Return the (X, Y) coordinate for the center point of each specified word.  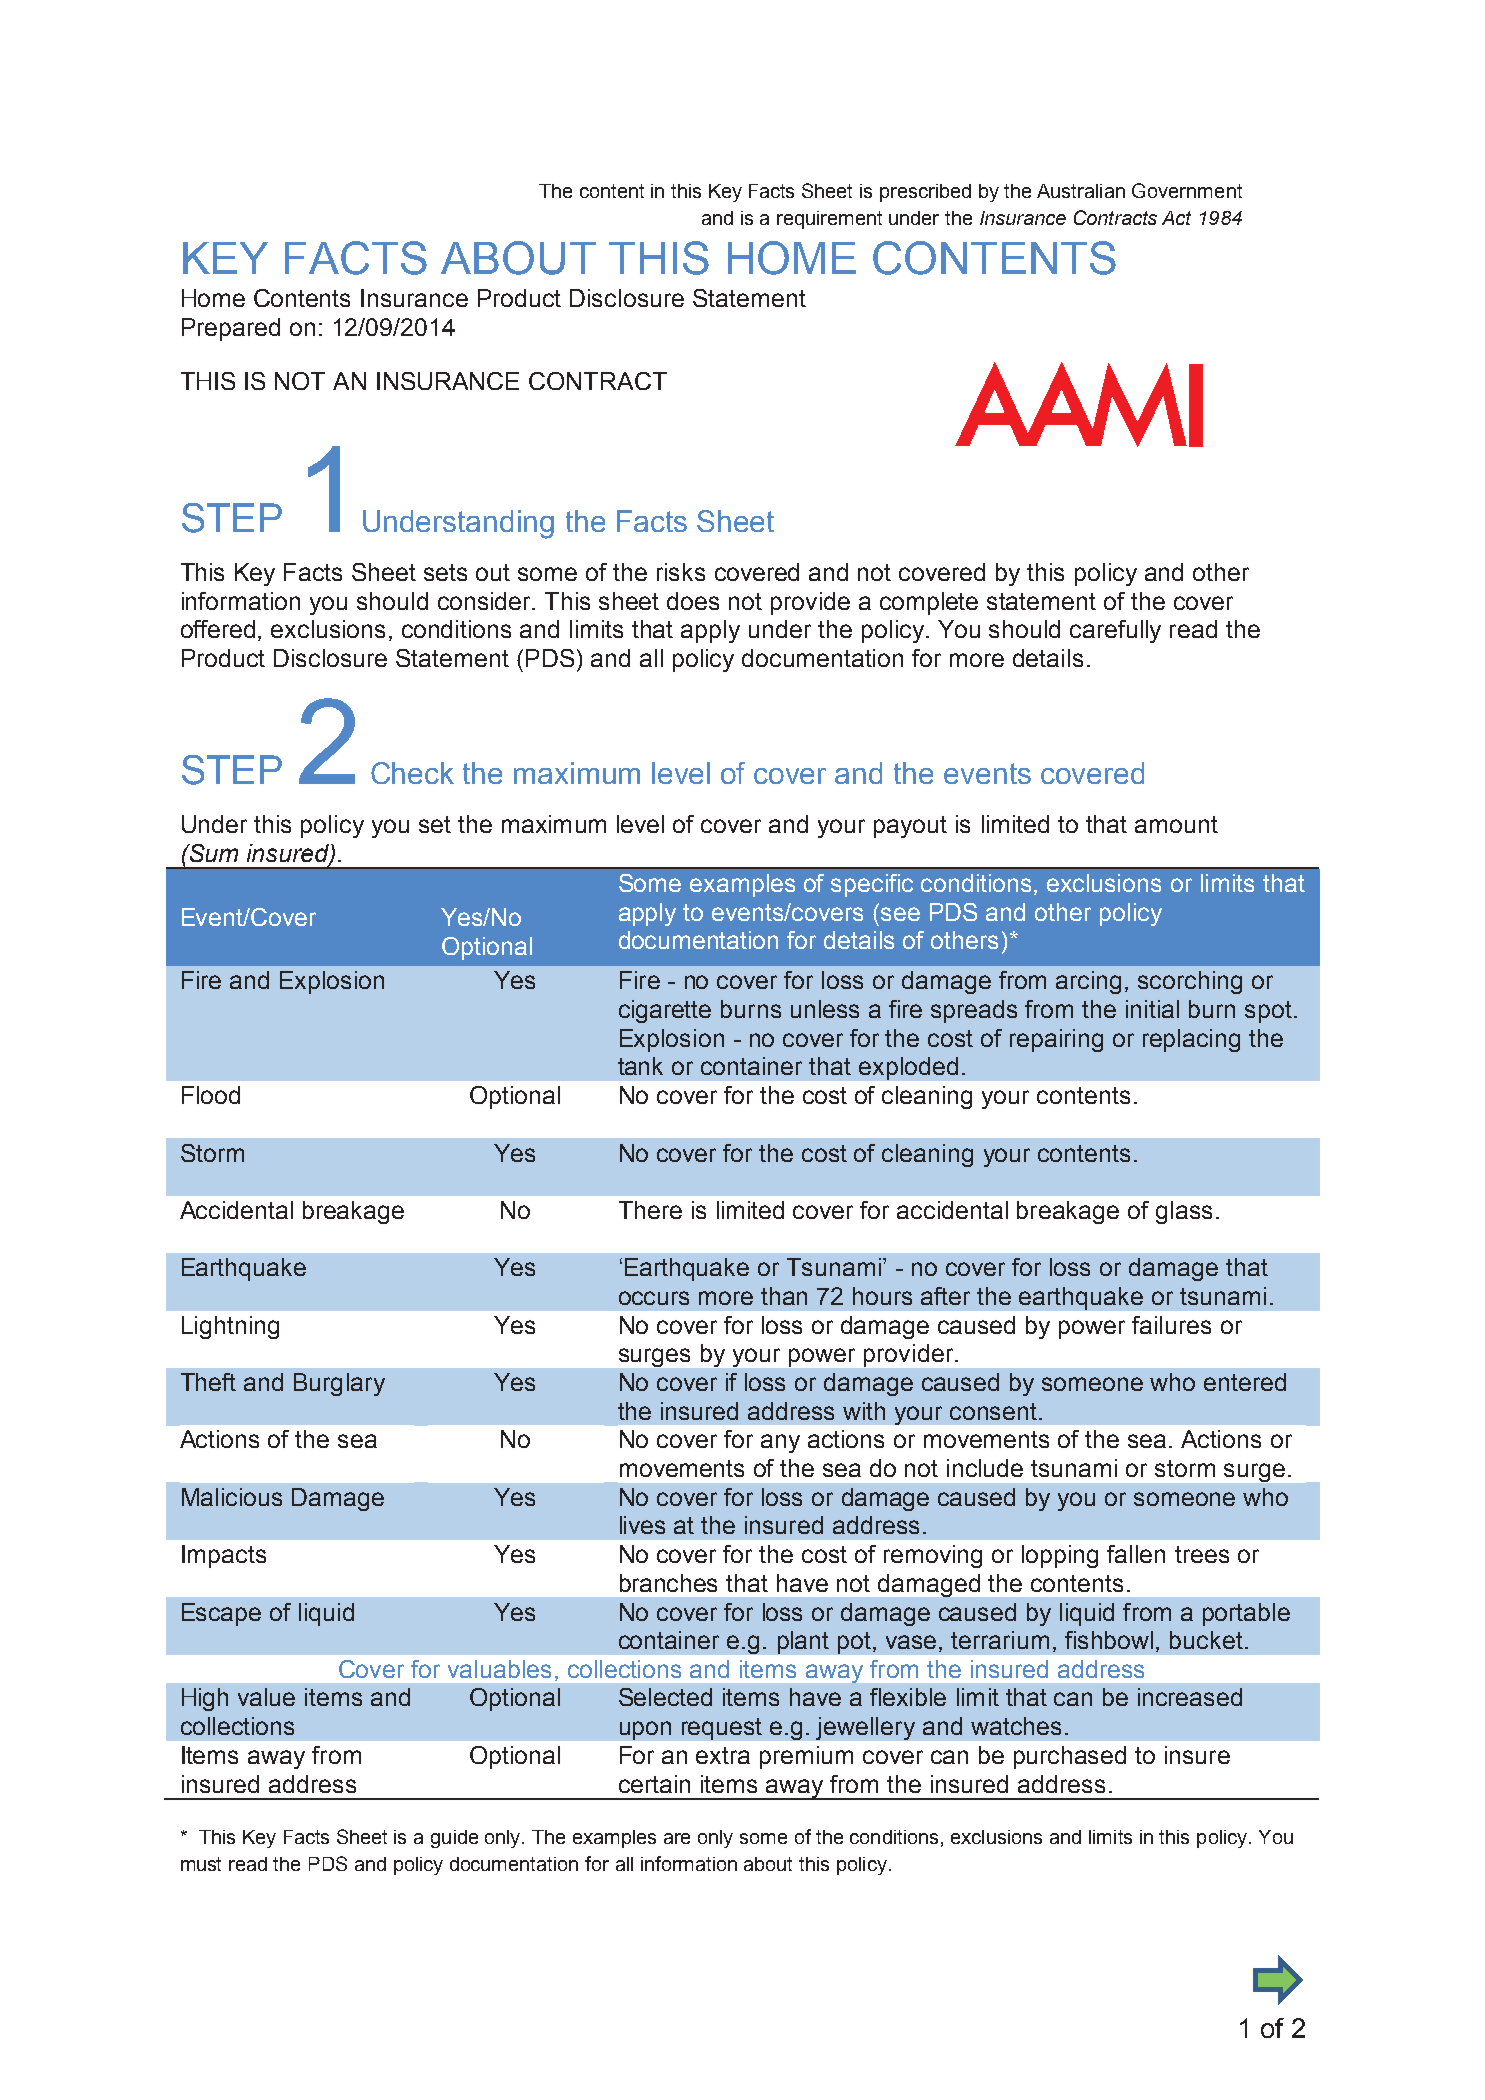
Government (1187, 190)
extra (723, 1755)
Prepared (231, 329)
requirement (829, 220)
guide (454, 1839)
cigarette (665, 1011)
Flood (211, 1095)
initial (1152, 1009)
